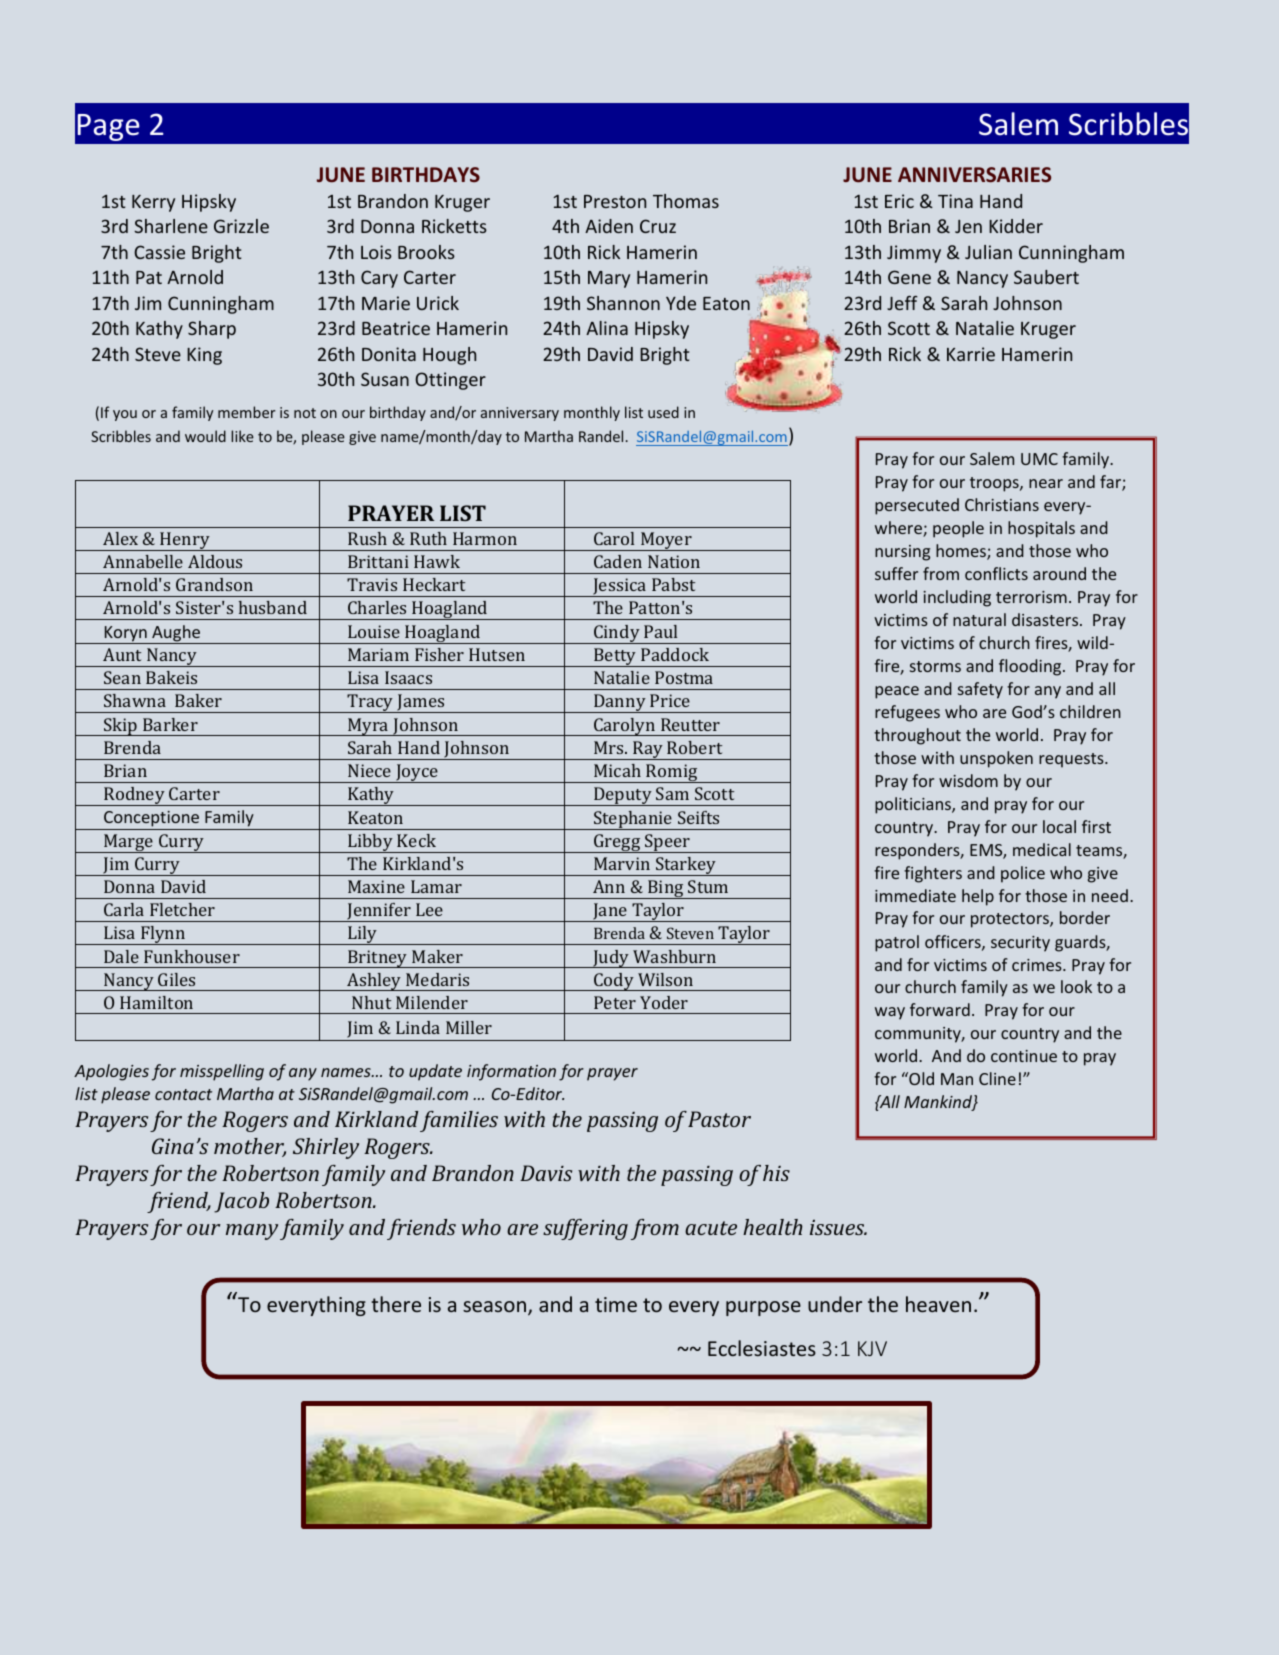  What do you see at coordinates (163, 935) in the image?
I see `Flynn` at bounding box center [163, 935].
